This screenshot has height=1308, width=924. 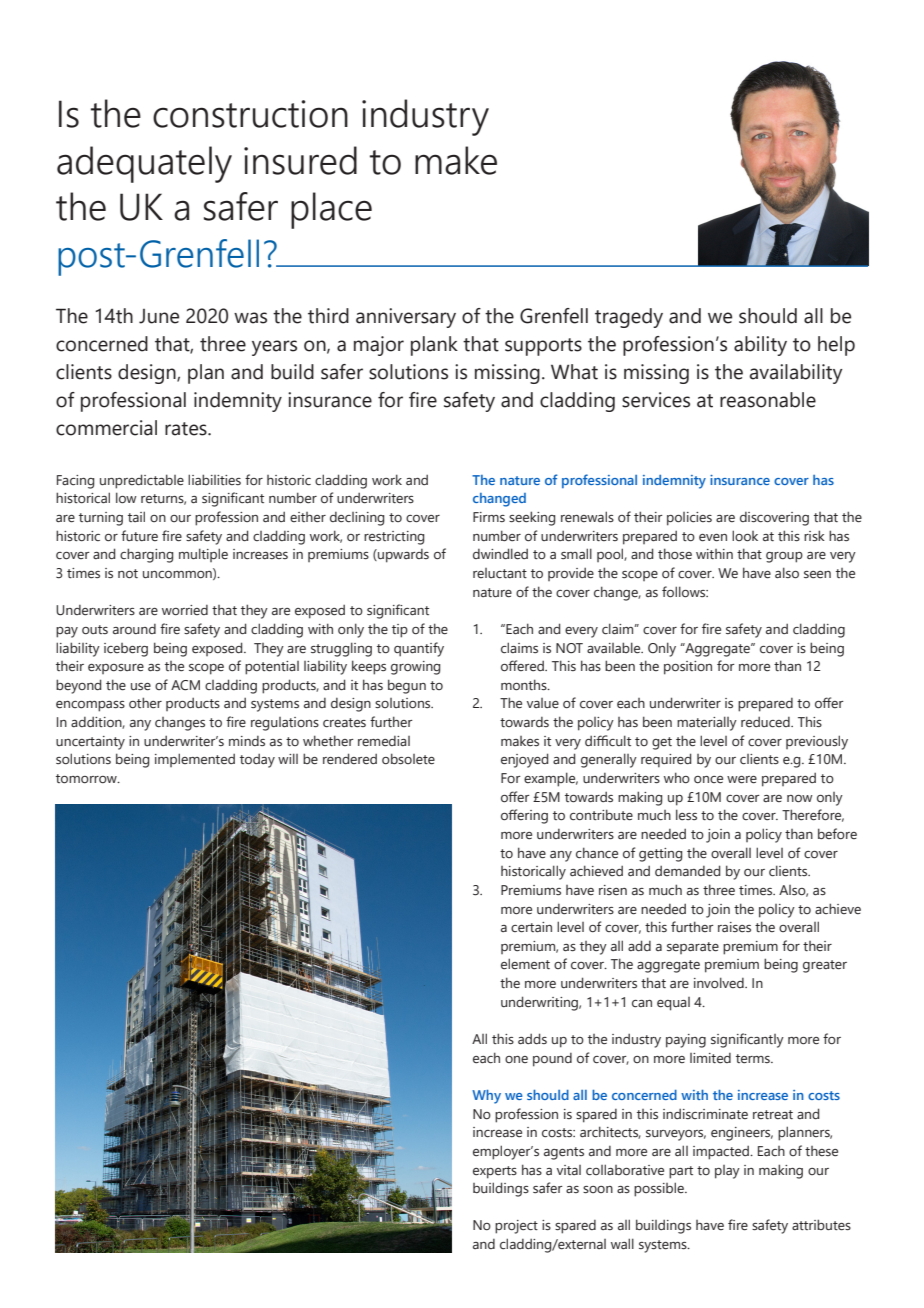 What do you see at coordinates (495, 1172) in the screenshot?
I see `experts` at bounding box center [495, 1172].
